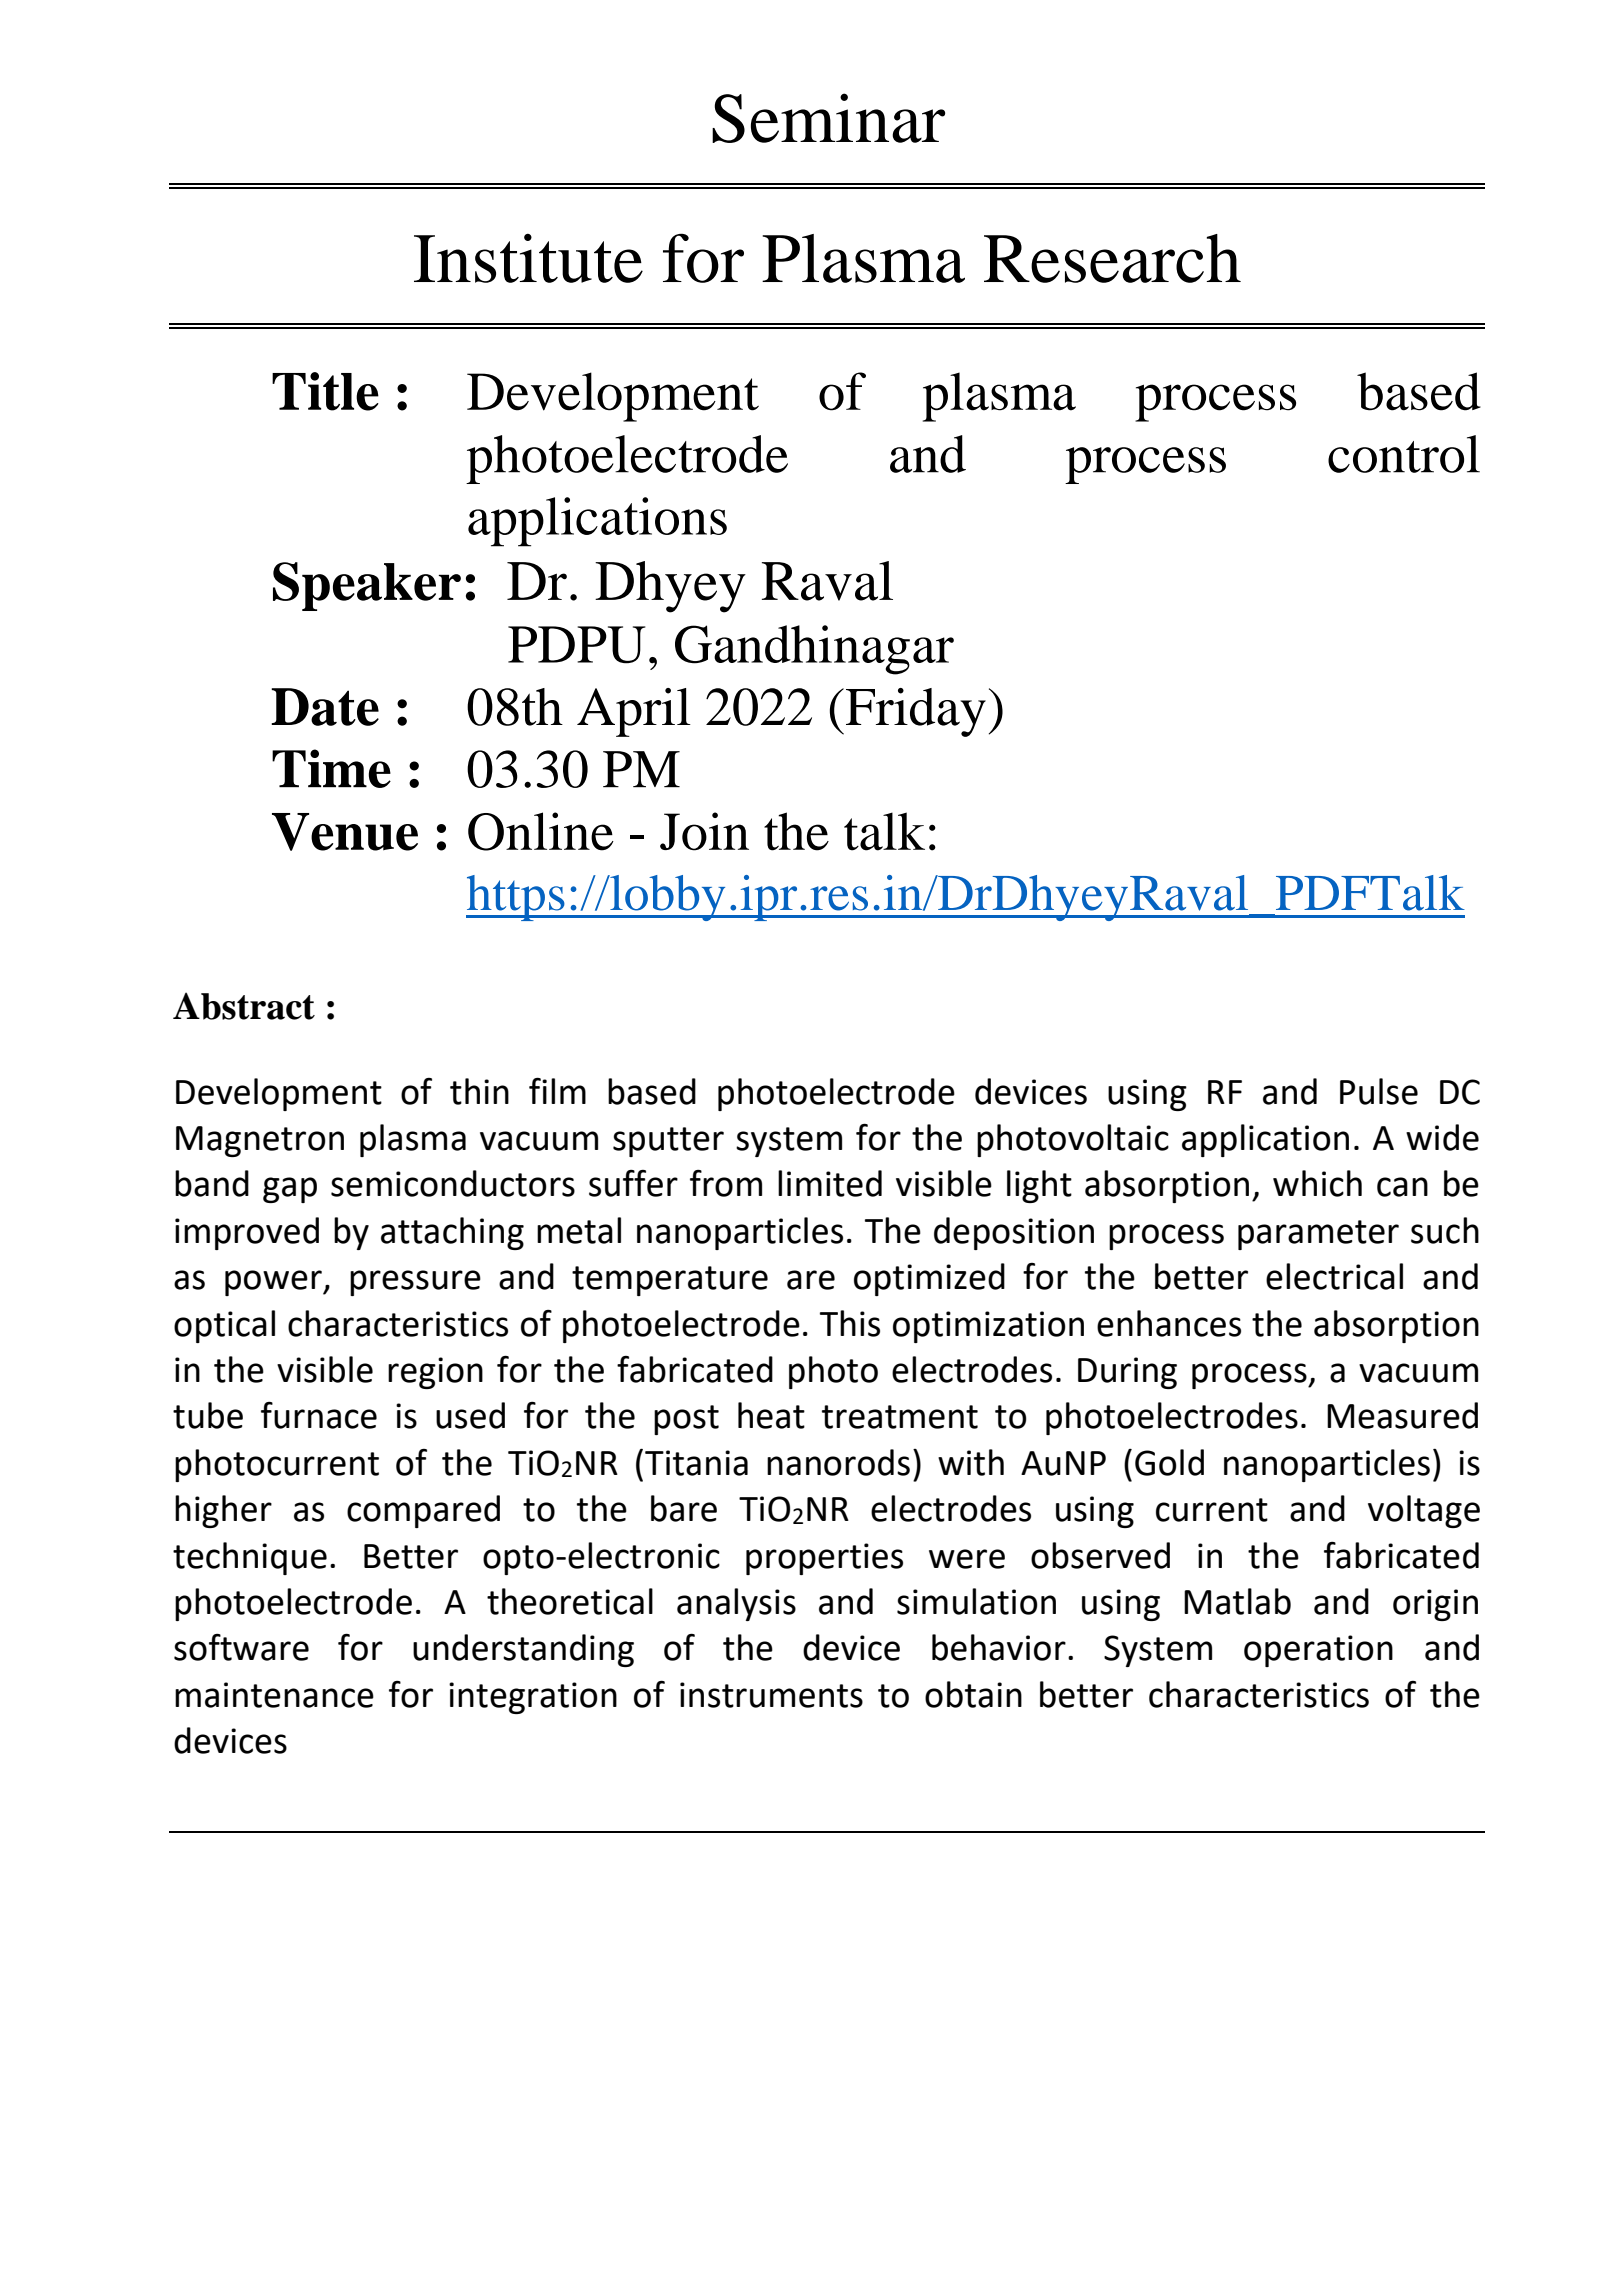 This image has height=2284, width=1616. Describe the element at coordinates (771, 1695) in the image. I see `instruments` at that location.
